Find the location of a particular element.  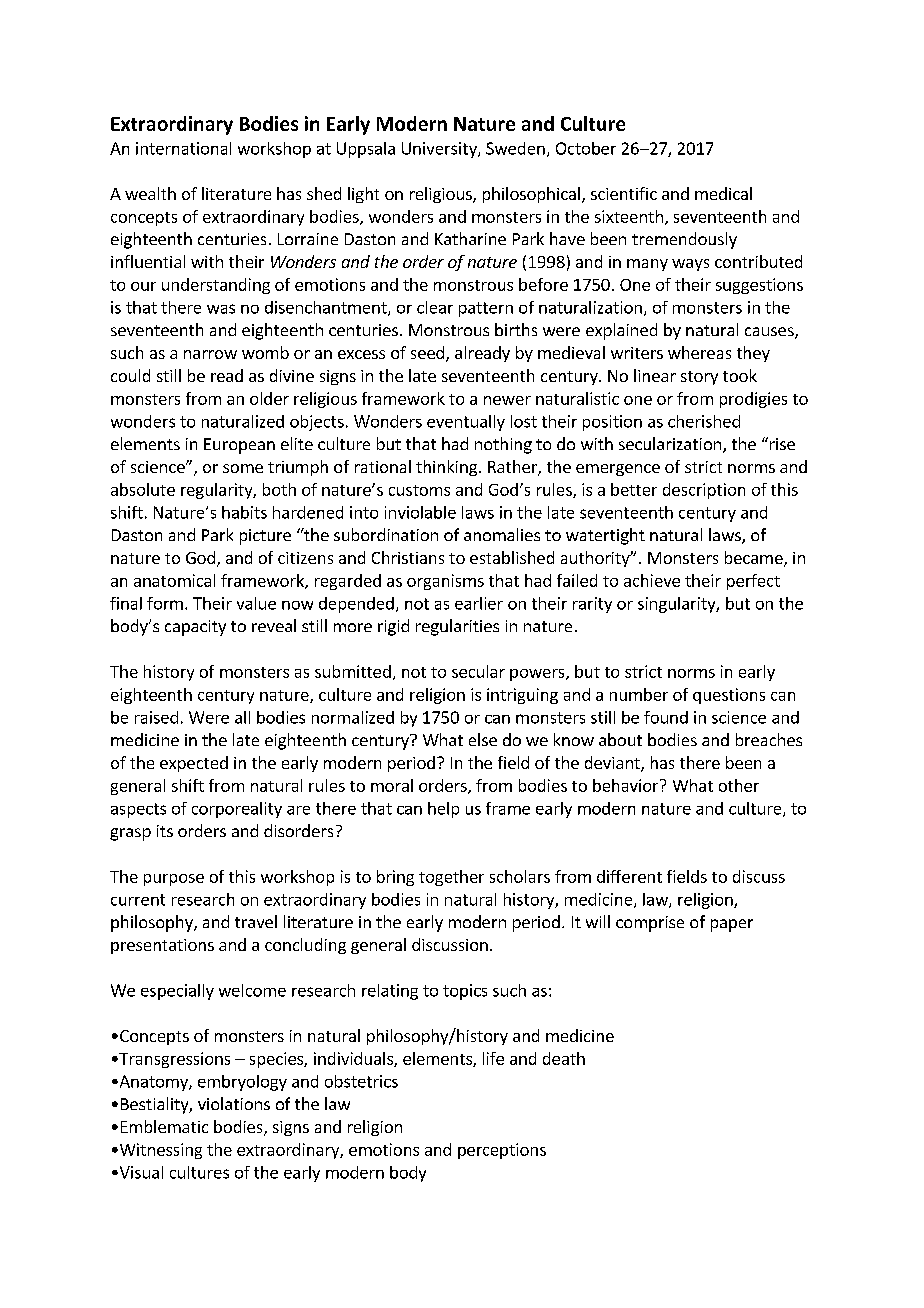

corporeality is located at coordinates (237, 810).
